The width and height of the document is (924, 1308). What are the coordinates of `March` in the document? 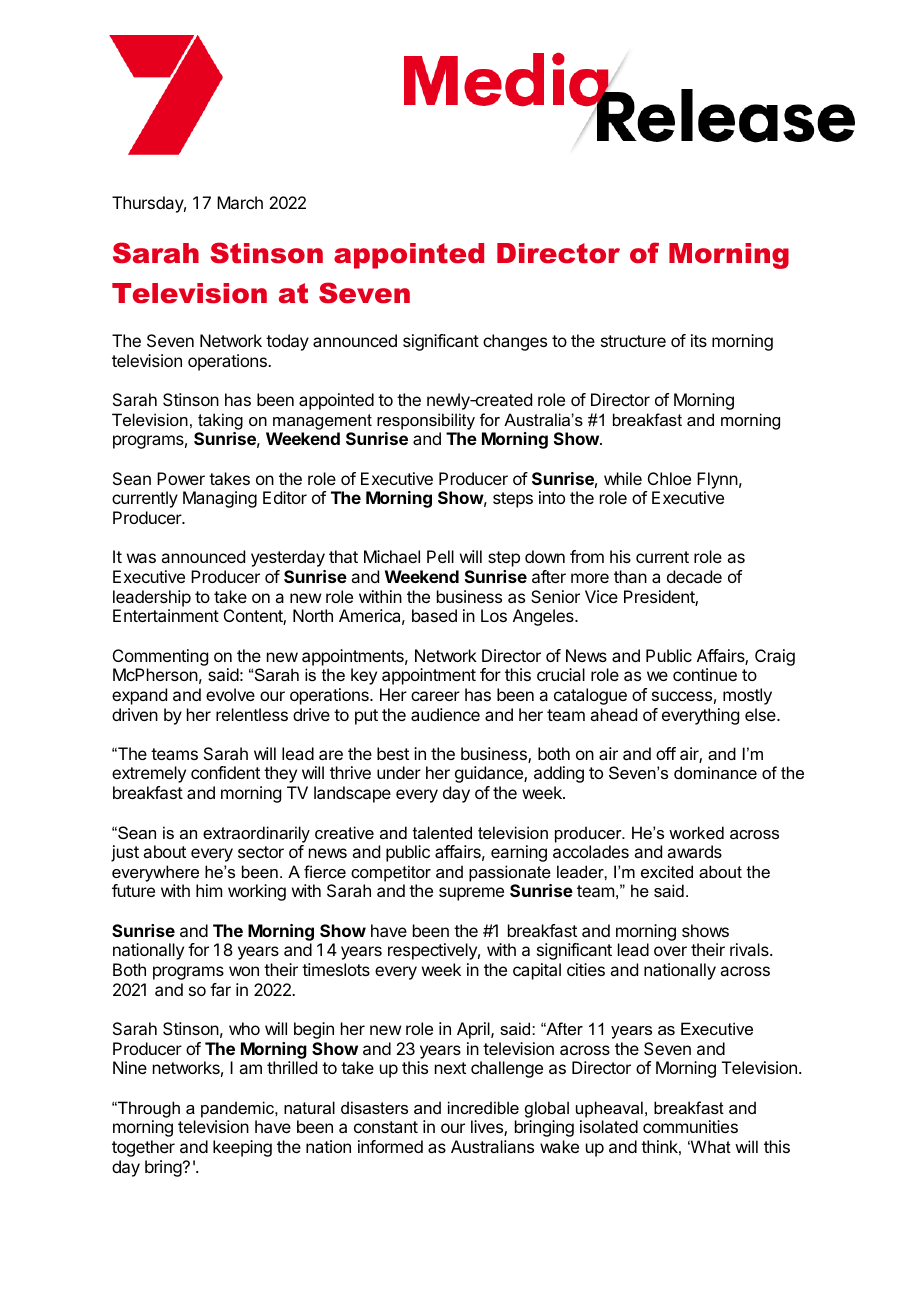 It's located at (240, 202).
